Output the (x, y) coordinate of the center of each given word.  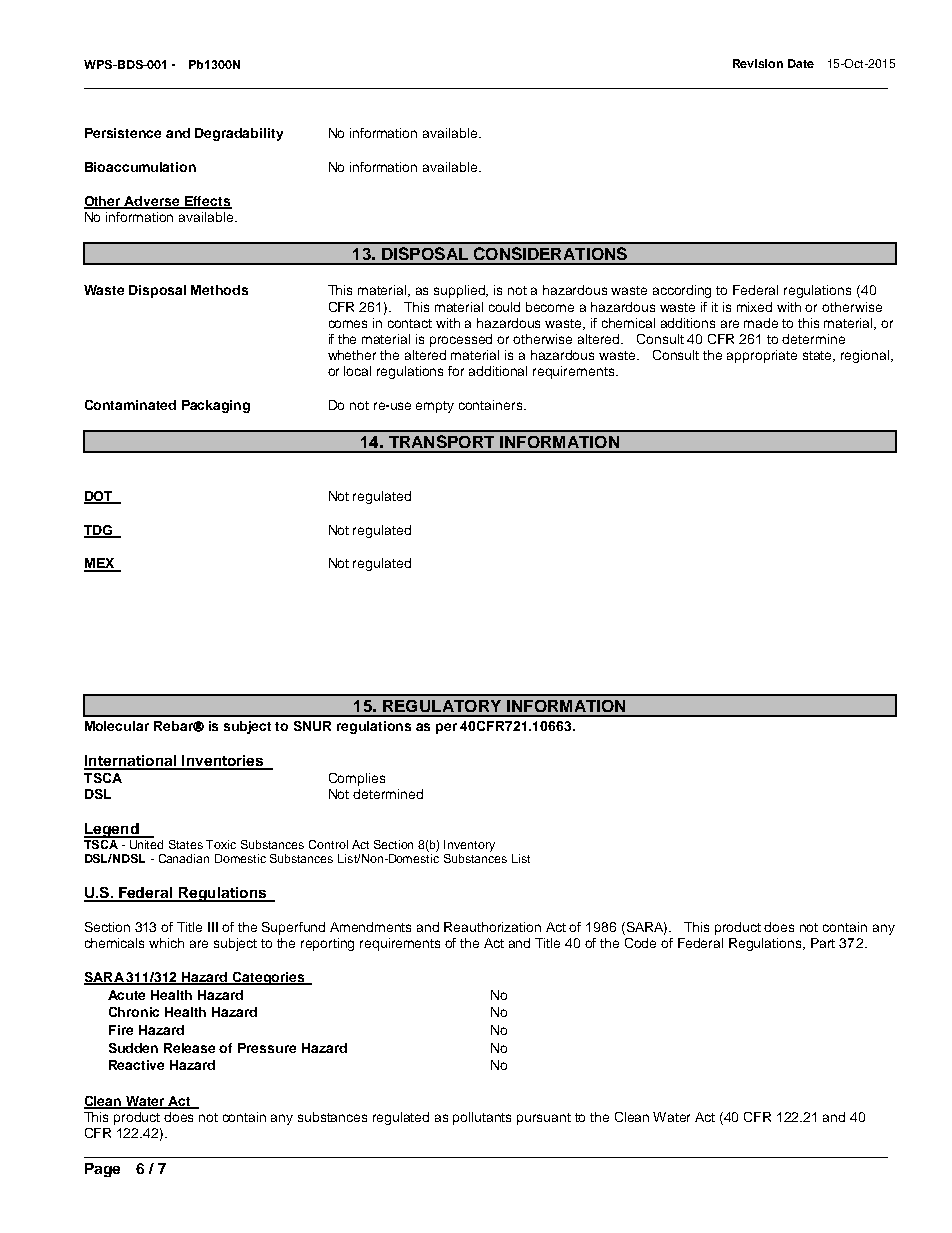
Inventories (223, 762)
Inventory (469, 846)
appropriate (762, 356)
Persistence (123, 133)
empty (435, 407)
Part (823, 943)
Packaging (216, 406)
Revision (758, 63)
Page (102, 1170)
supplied (461, 291)
